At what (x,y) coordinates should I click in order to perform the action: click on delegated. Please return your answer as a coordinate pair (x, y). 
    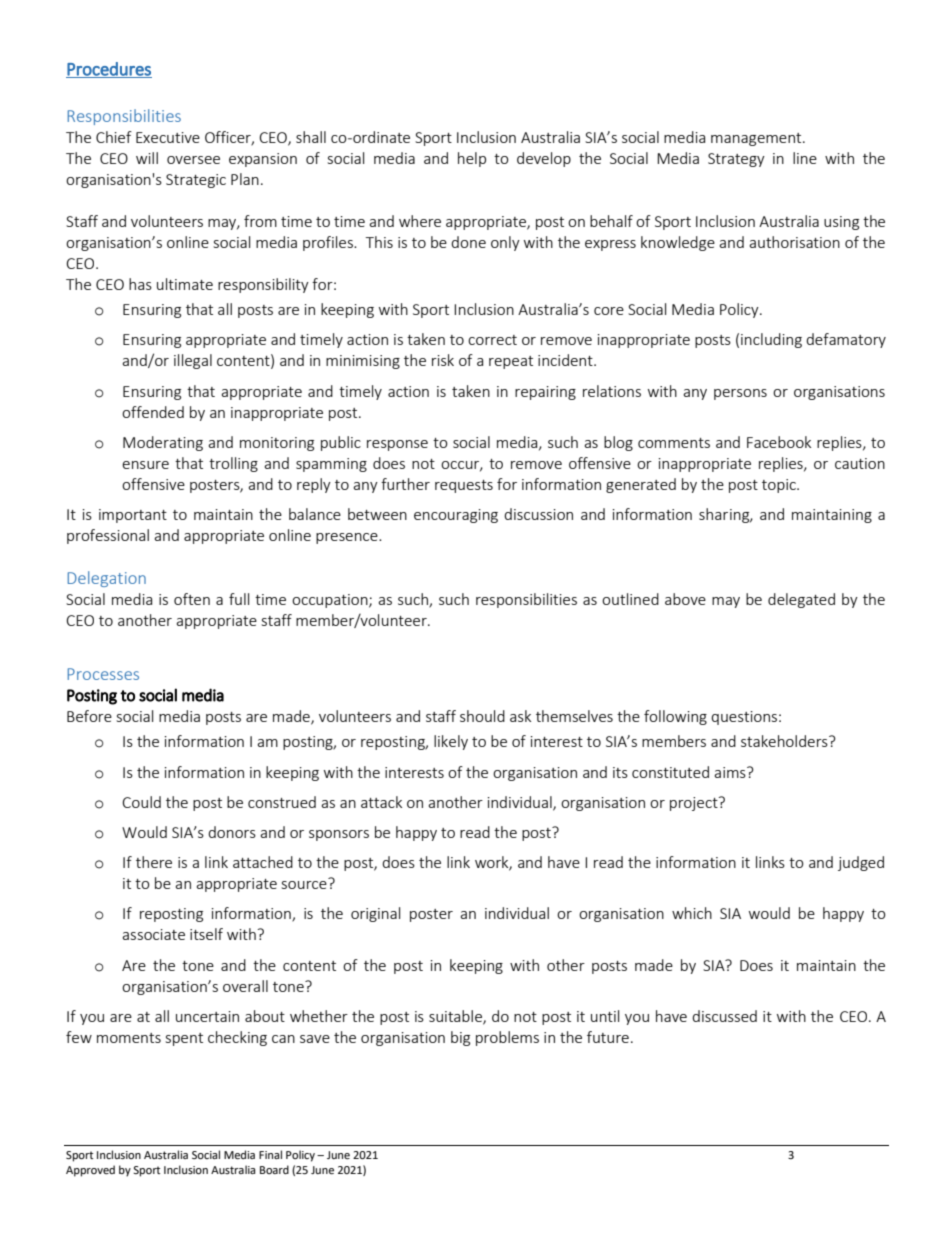
    Looking at the image, I should click on (801, 600).
